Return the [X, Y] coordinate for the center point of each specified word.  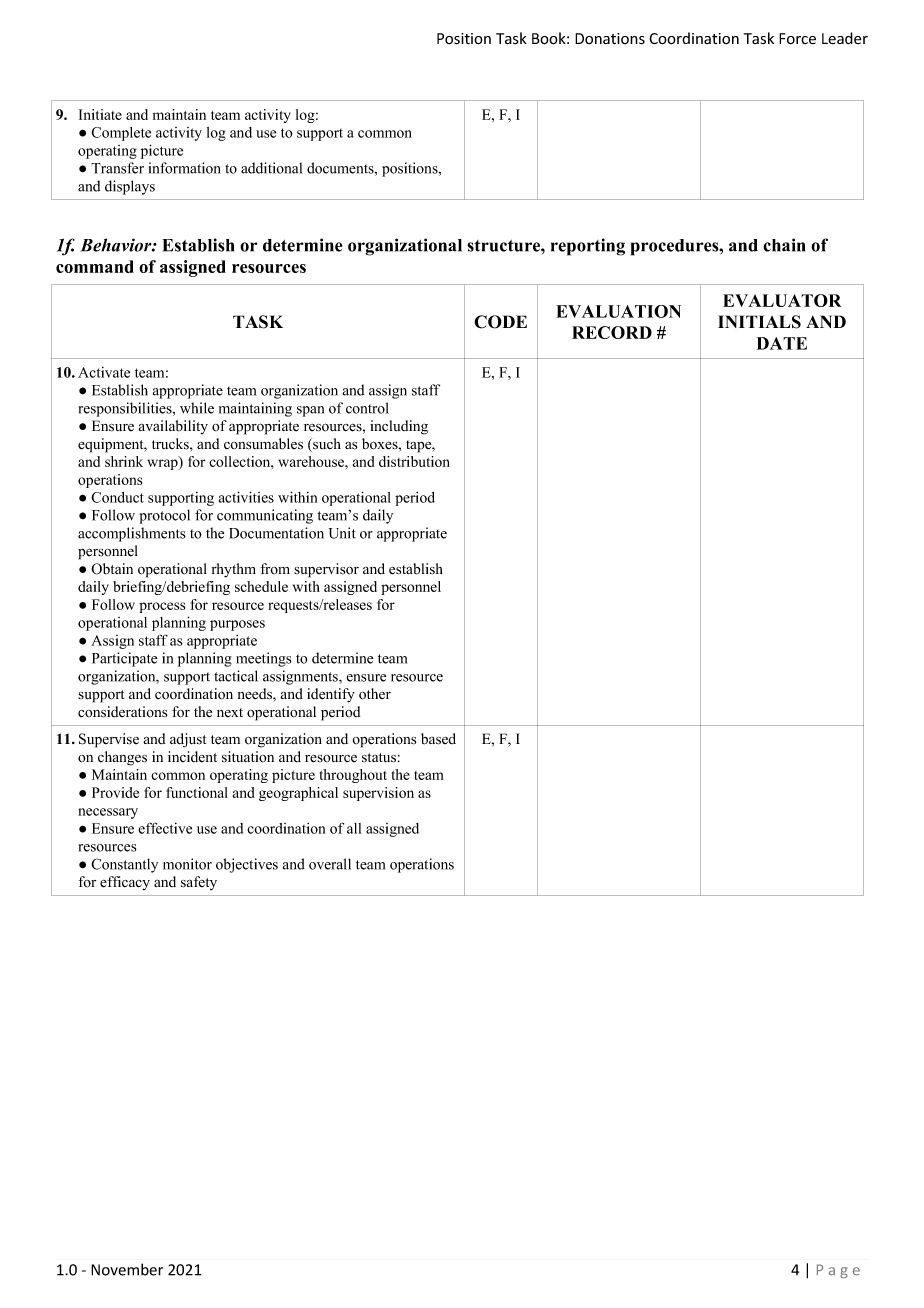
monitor [187, 864]
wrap [163, 463]
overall [330, 864]
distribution [414, 461]
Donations [610, 39]
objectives [247, 865]
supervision [378, 794]
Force [797, 39]
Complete [121, 134]
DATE [782, 343]
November [127, 1269]
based [438, 739]
